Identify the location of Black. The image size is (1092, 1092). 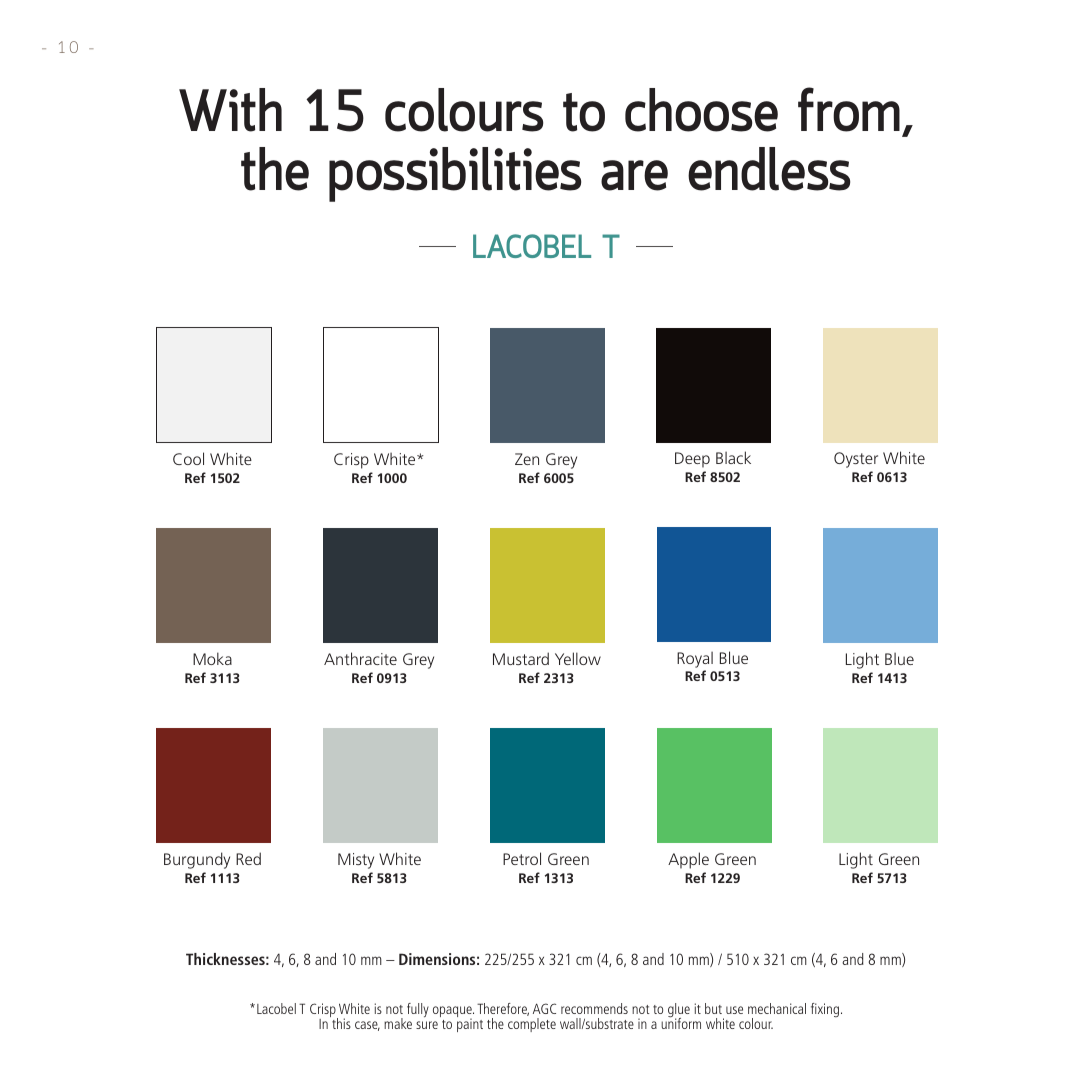
(733, 457).
